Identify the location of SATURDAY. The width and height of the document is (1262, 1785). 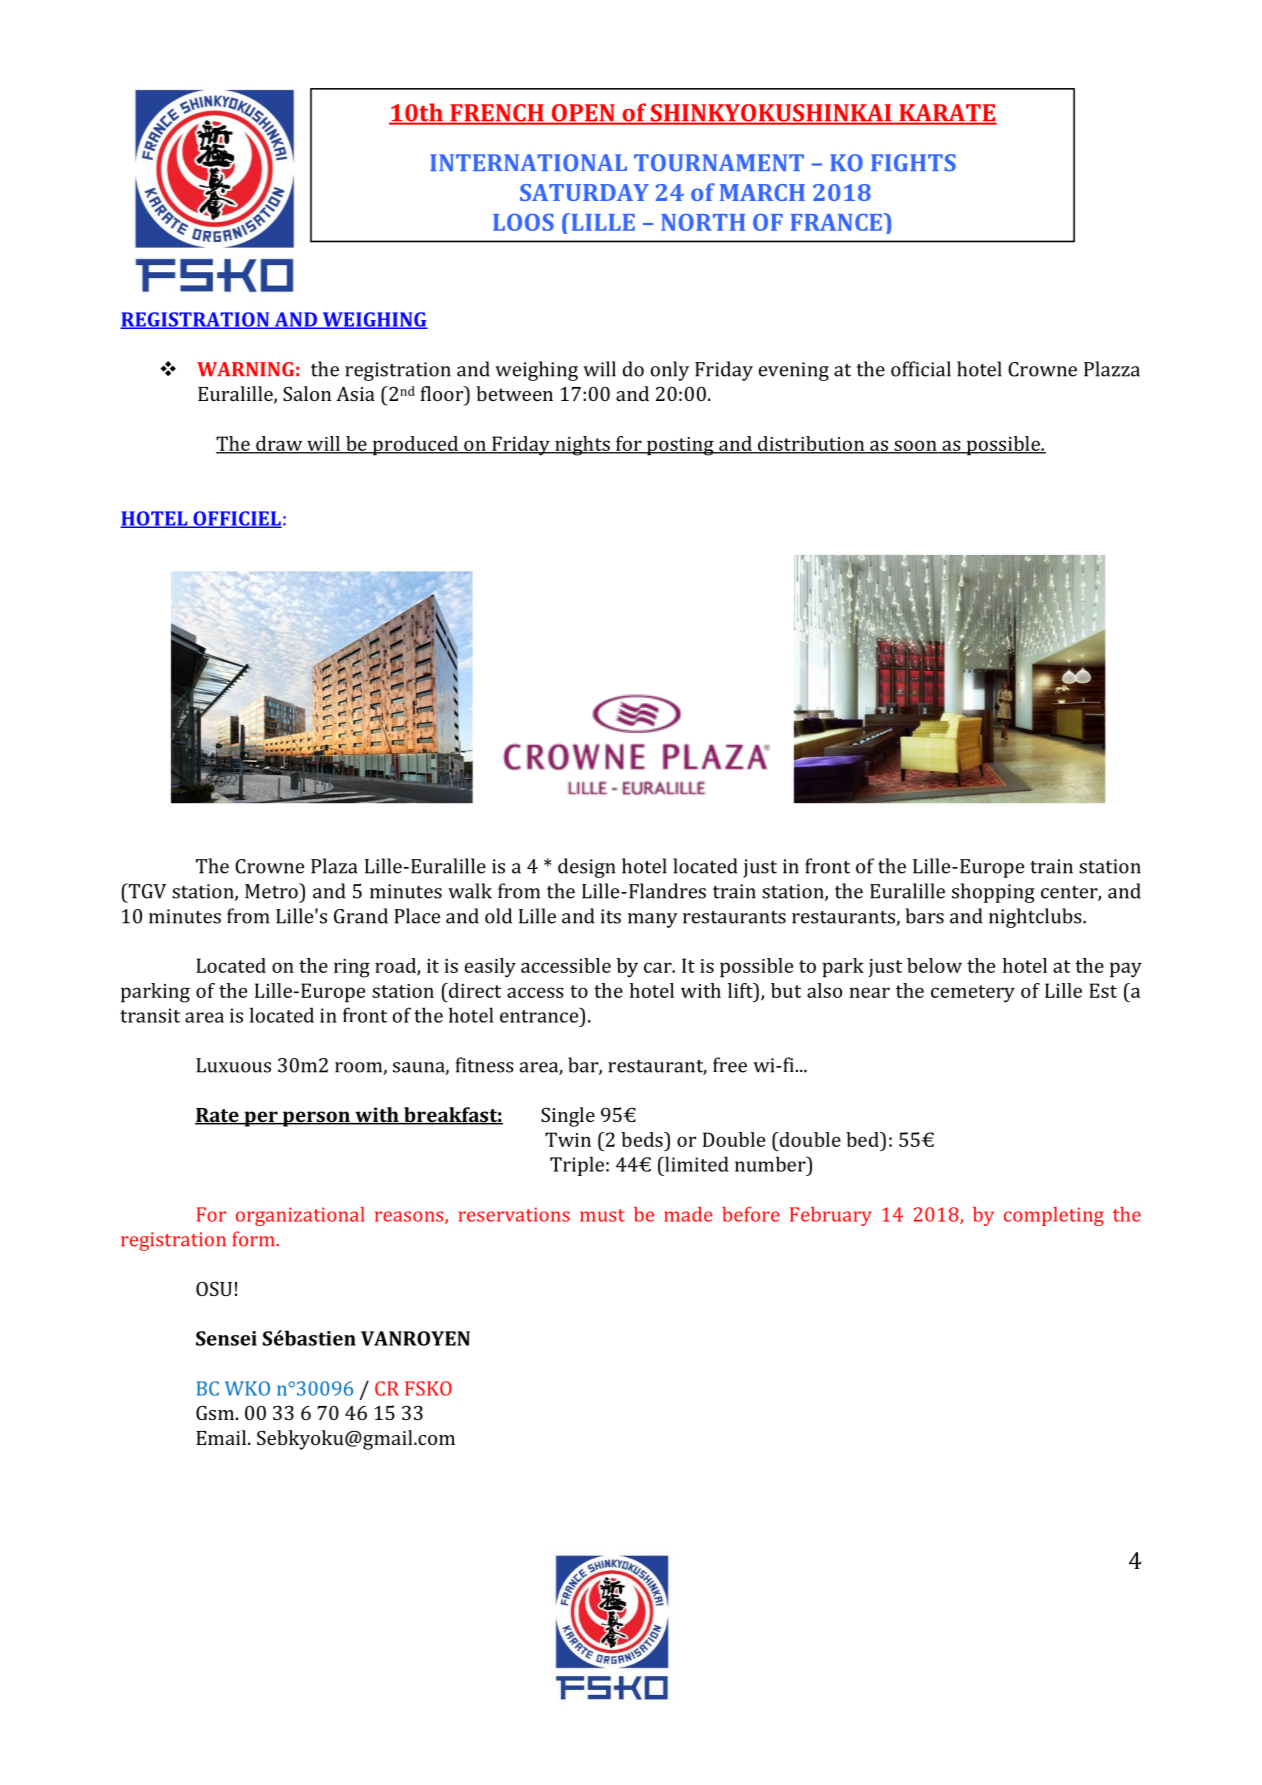
(584, 192).
